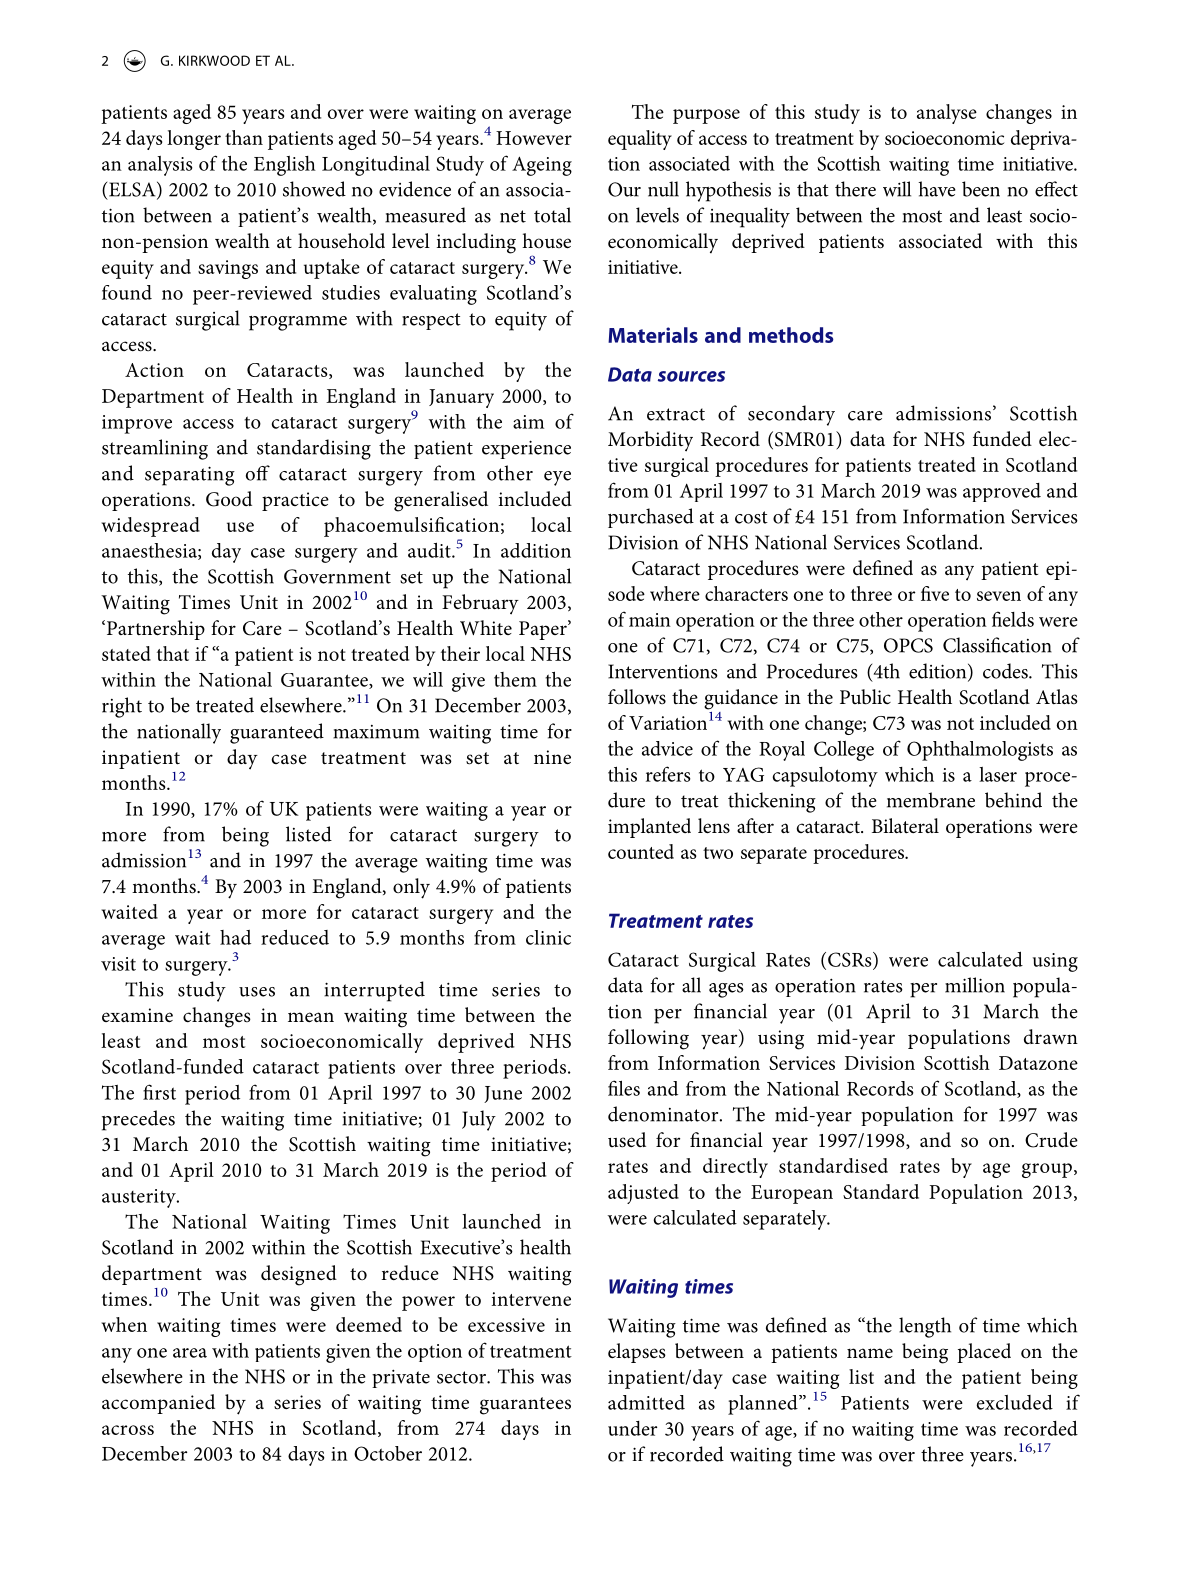  Describe the element at coordinates (534, 138) in the screenshot. I see `However` at that location.
